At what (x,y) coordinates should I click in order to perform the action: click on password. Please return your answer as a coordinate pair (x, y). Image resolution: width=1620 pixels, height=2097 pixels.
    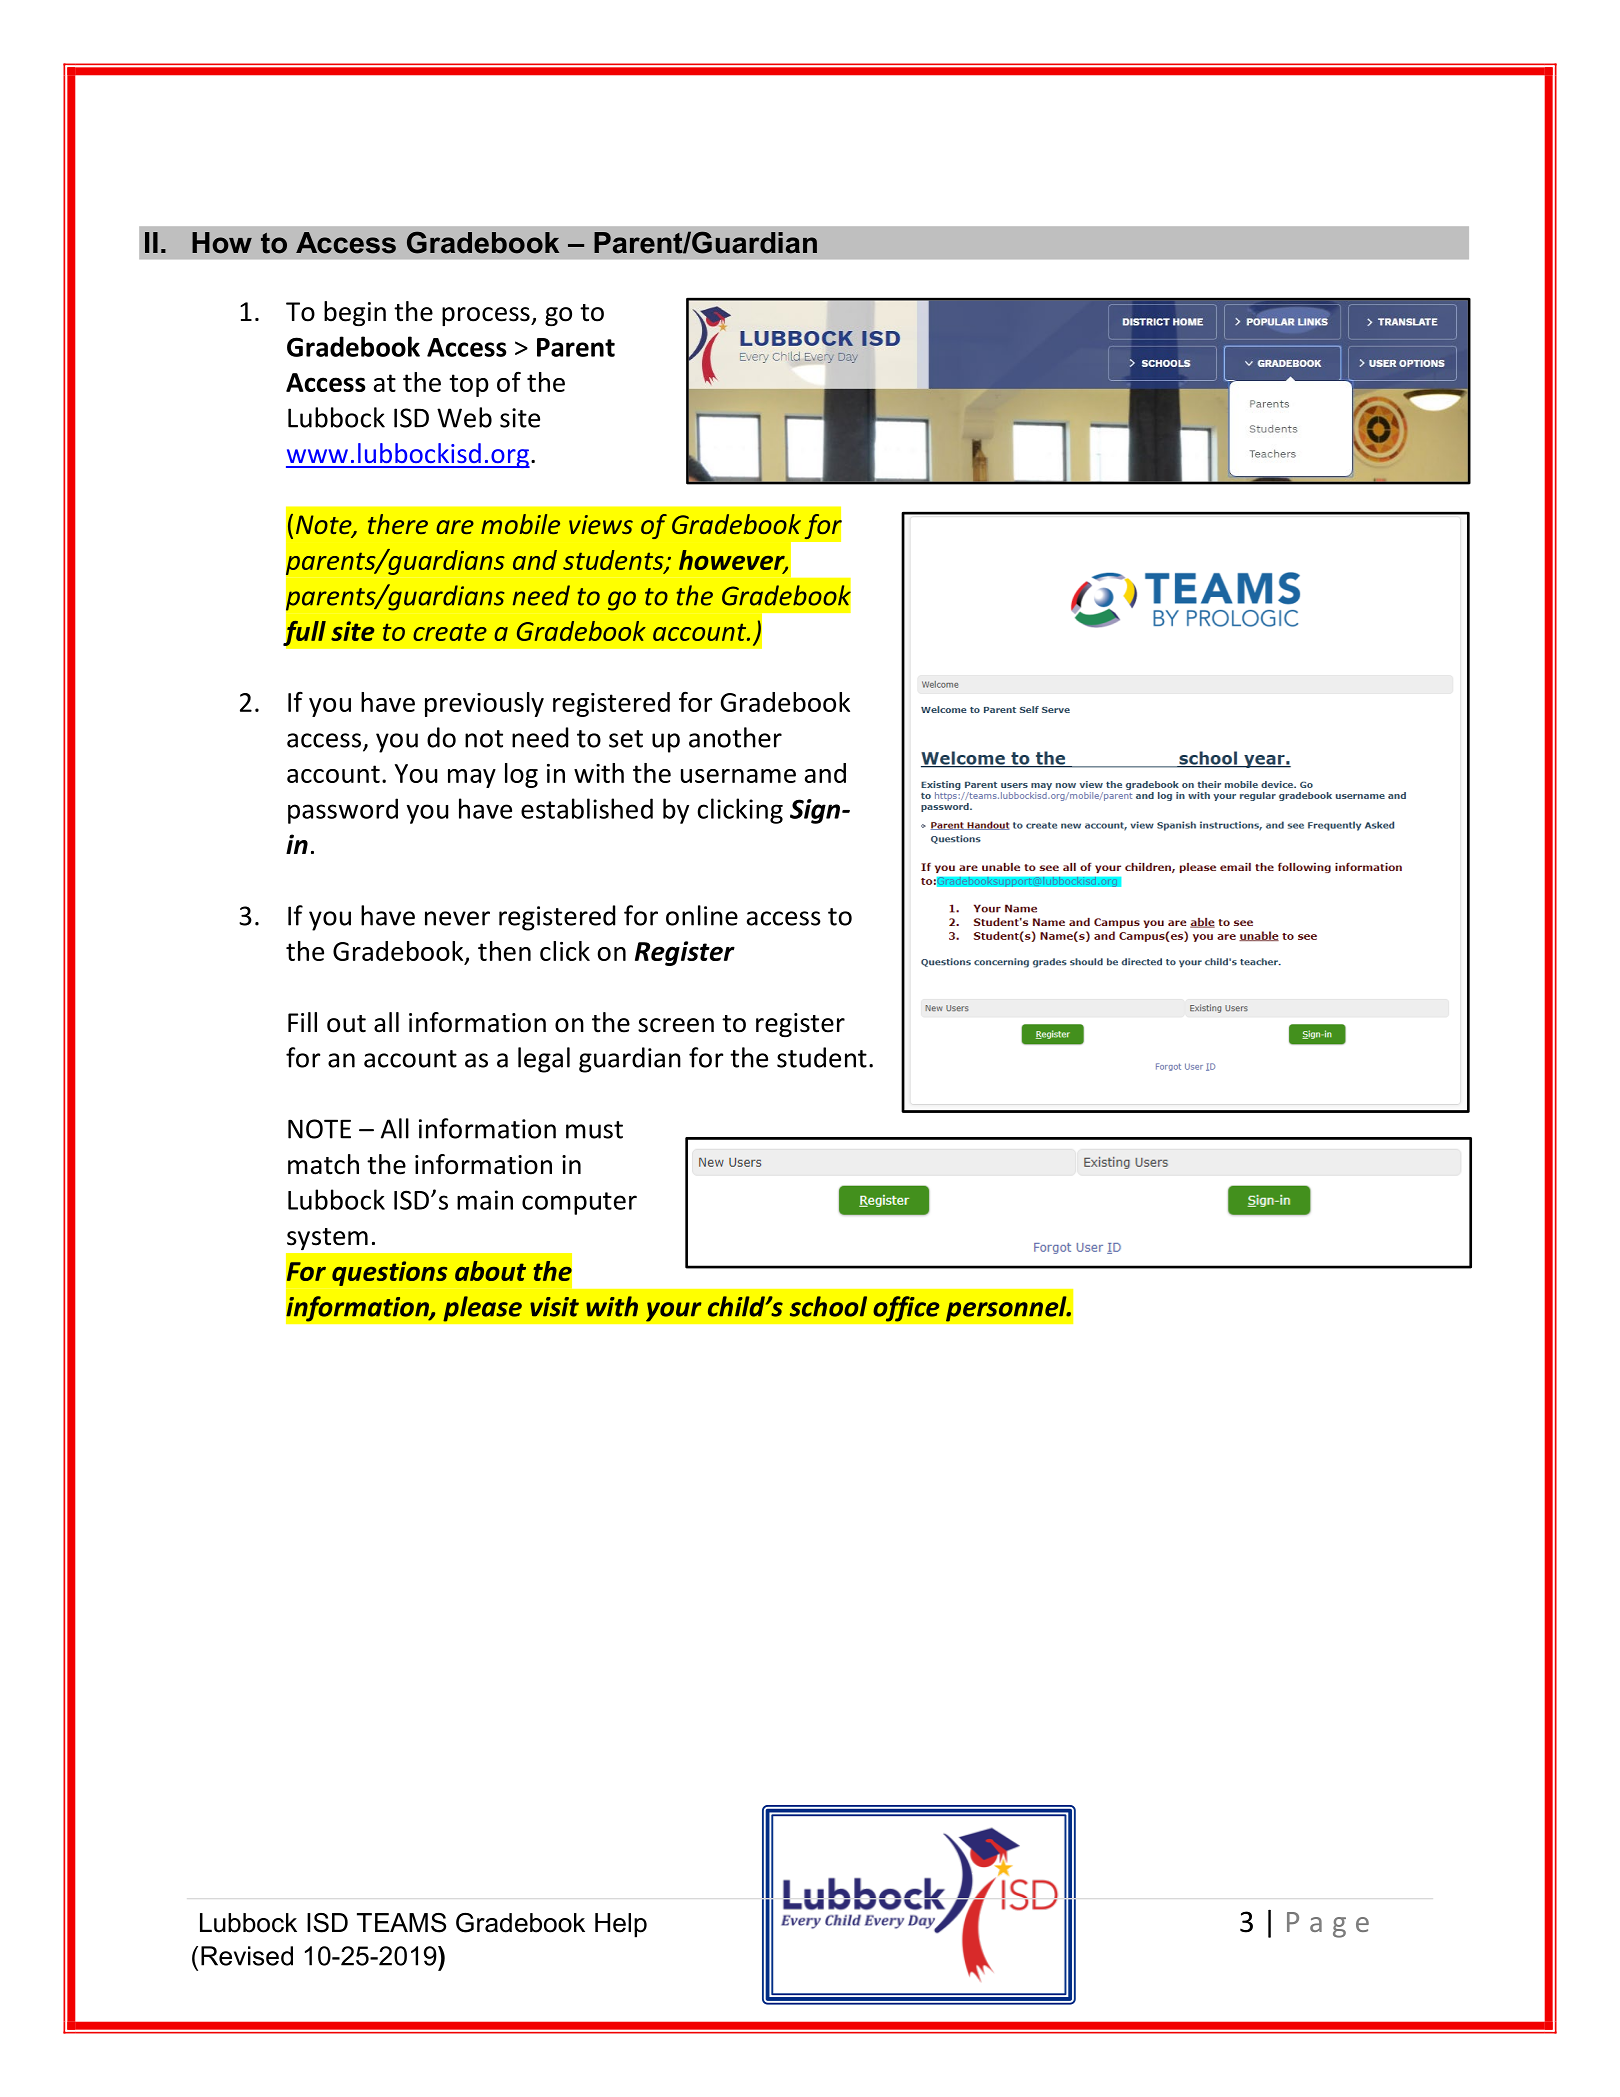
    Looking at the image, I should click on (343, 811).
